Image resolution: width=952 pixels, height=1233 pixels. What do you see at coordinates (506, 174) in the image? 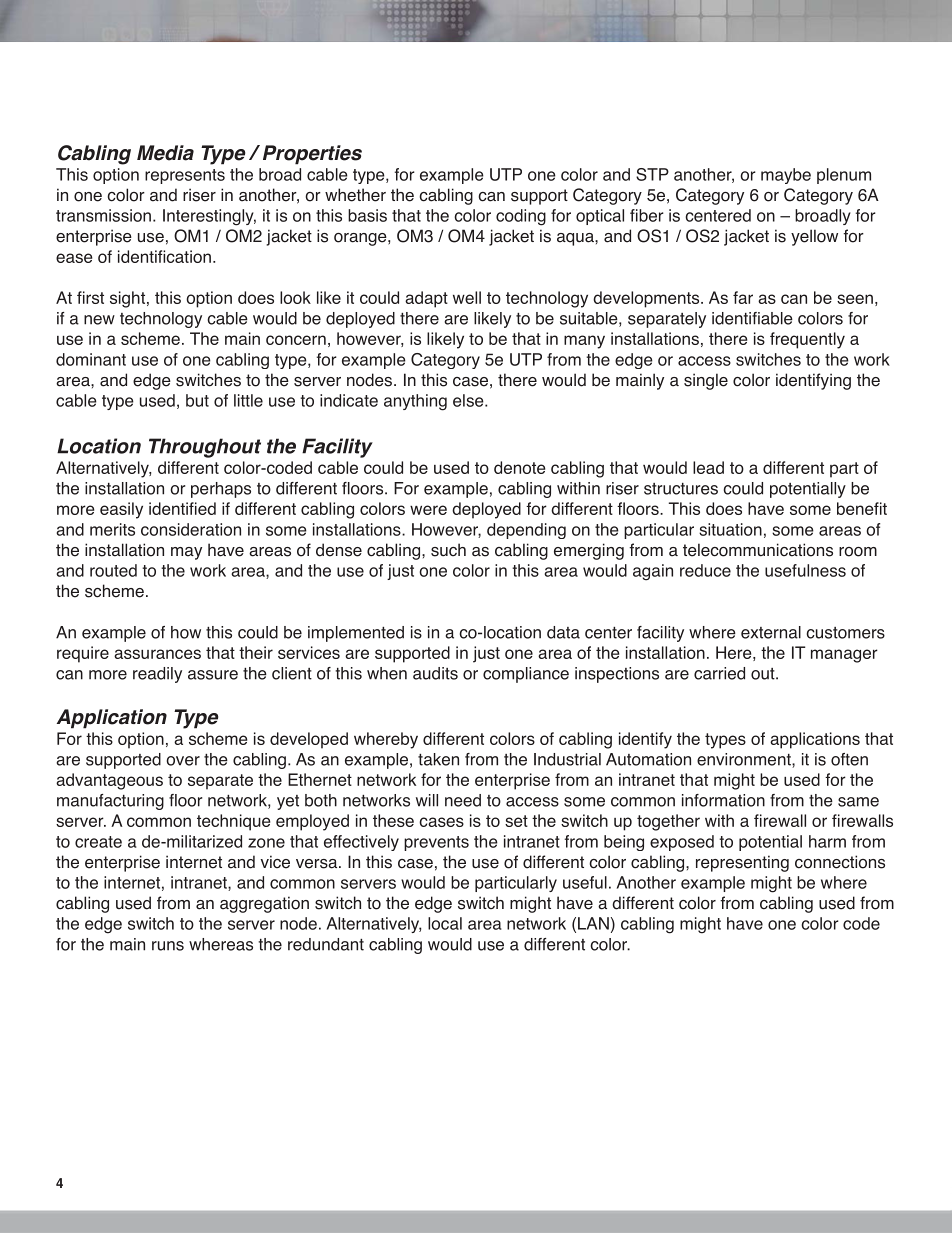
I see `UTP` at bounding box center [506, 174].
